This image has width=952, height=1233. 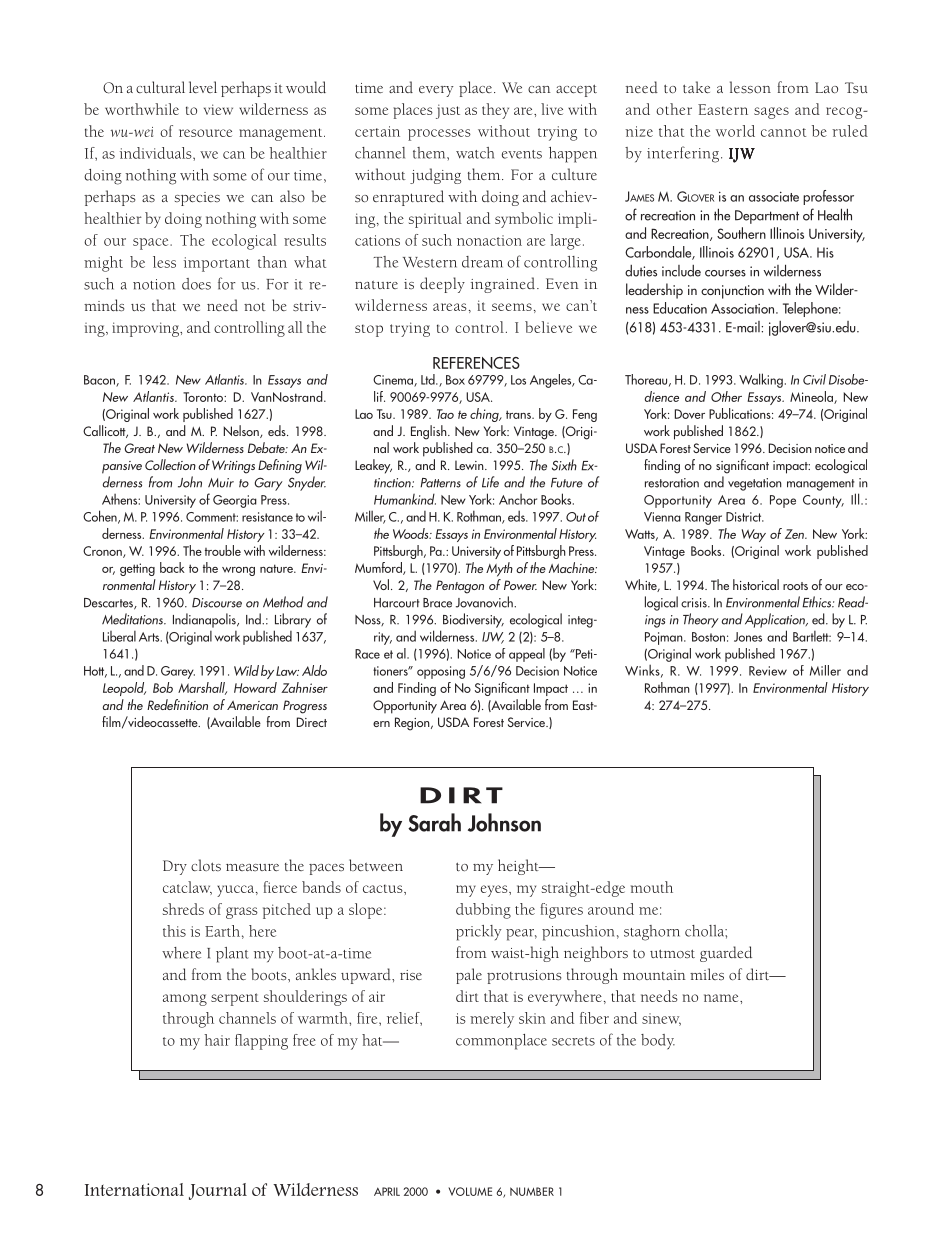 What do you see at coordinates (658, 1042) in the image?
I see `body` at bounding box center [658, 1042].
